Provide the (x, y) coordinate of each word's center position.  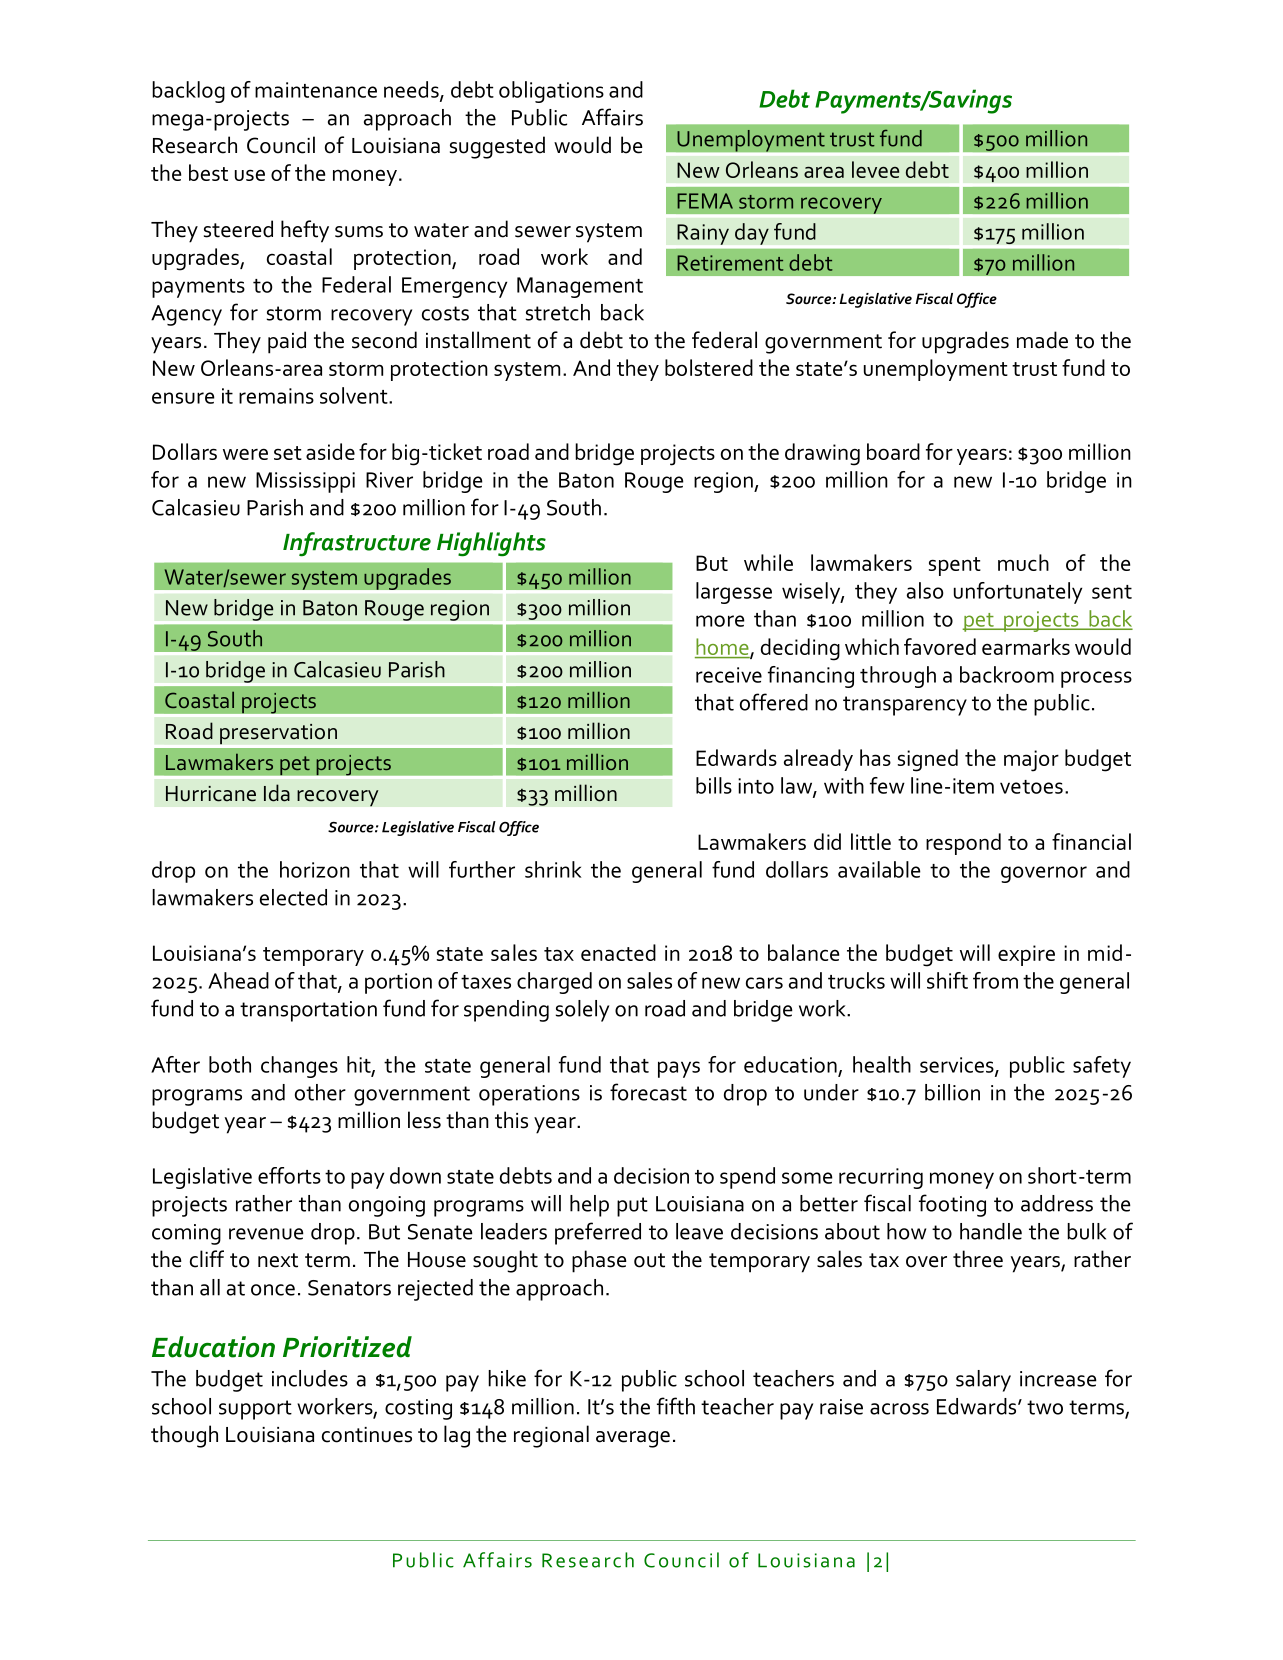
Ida (277, 793)
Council (281, 145)
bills (714, 785)
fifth (676, 1406)
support (255, 1410)
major (1031, 761)
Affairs (612, 117)
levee (875, 169)
